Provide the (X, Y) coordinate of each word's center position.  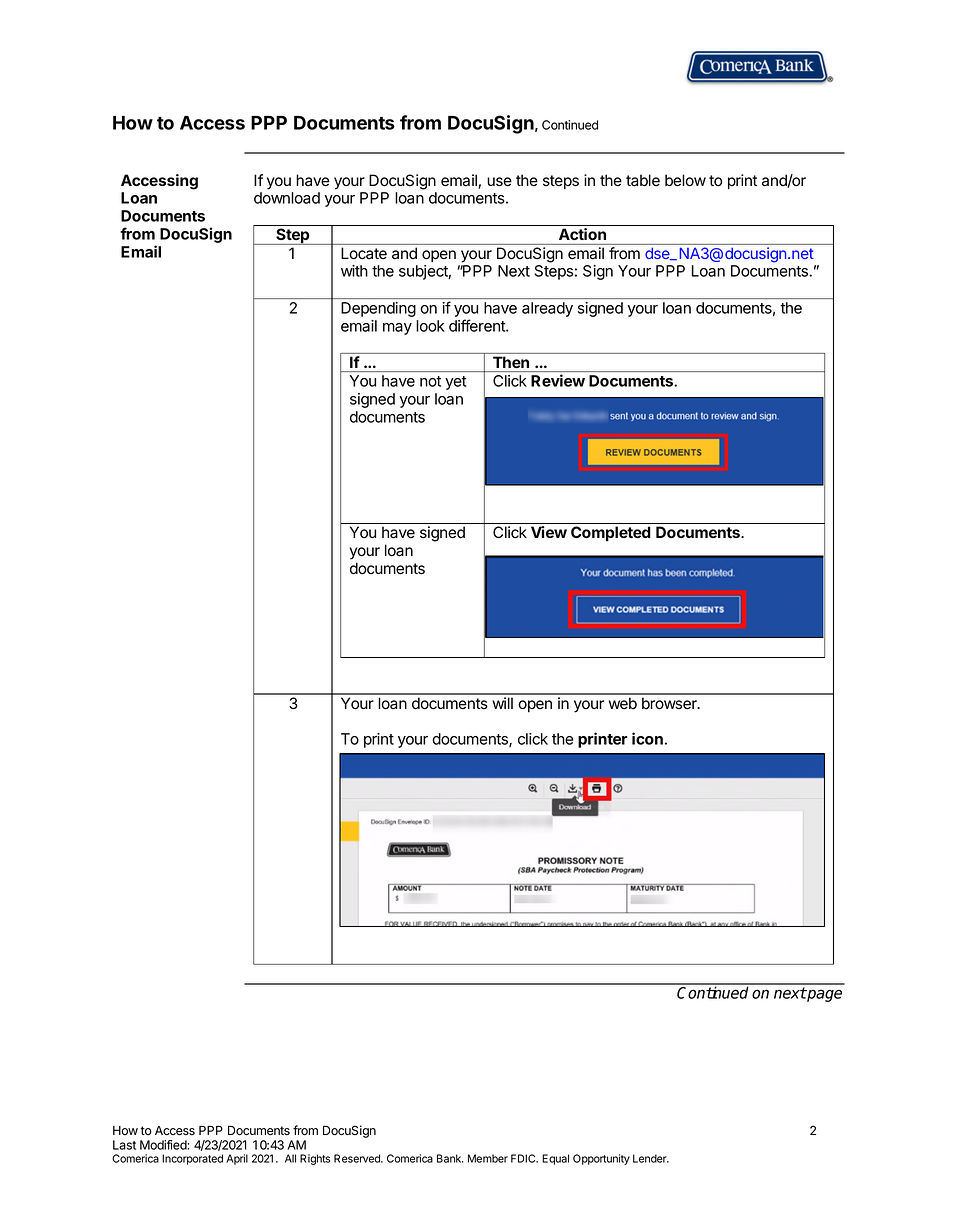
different (478, 325)
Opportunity (601, 1159)
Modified (164, 1145)
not (430, 381)
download (287, 198)
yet (455, 383)
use (499, 182)
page (824, 995)
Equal (555, 1159)
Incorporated (192, 1159)
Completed (610, 533)
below (685, 180)
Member (488, 1158)
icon (647, 738)
